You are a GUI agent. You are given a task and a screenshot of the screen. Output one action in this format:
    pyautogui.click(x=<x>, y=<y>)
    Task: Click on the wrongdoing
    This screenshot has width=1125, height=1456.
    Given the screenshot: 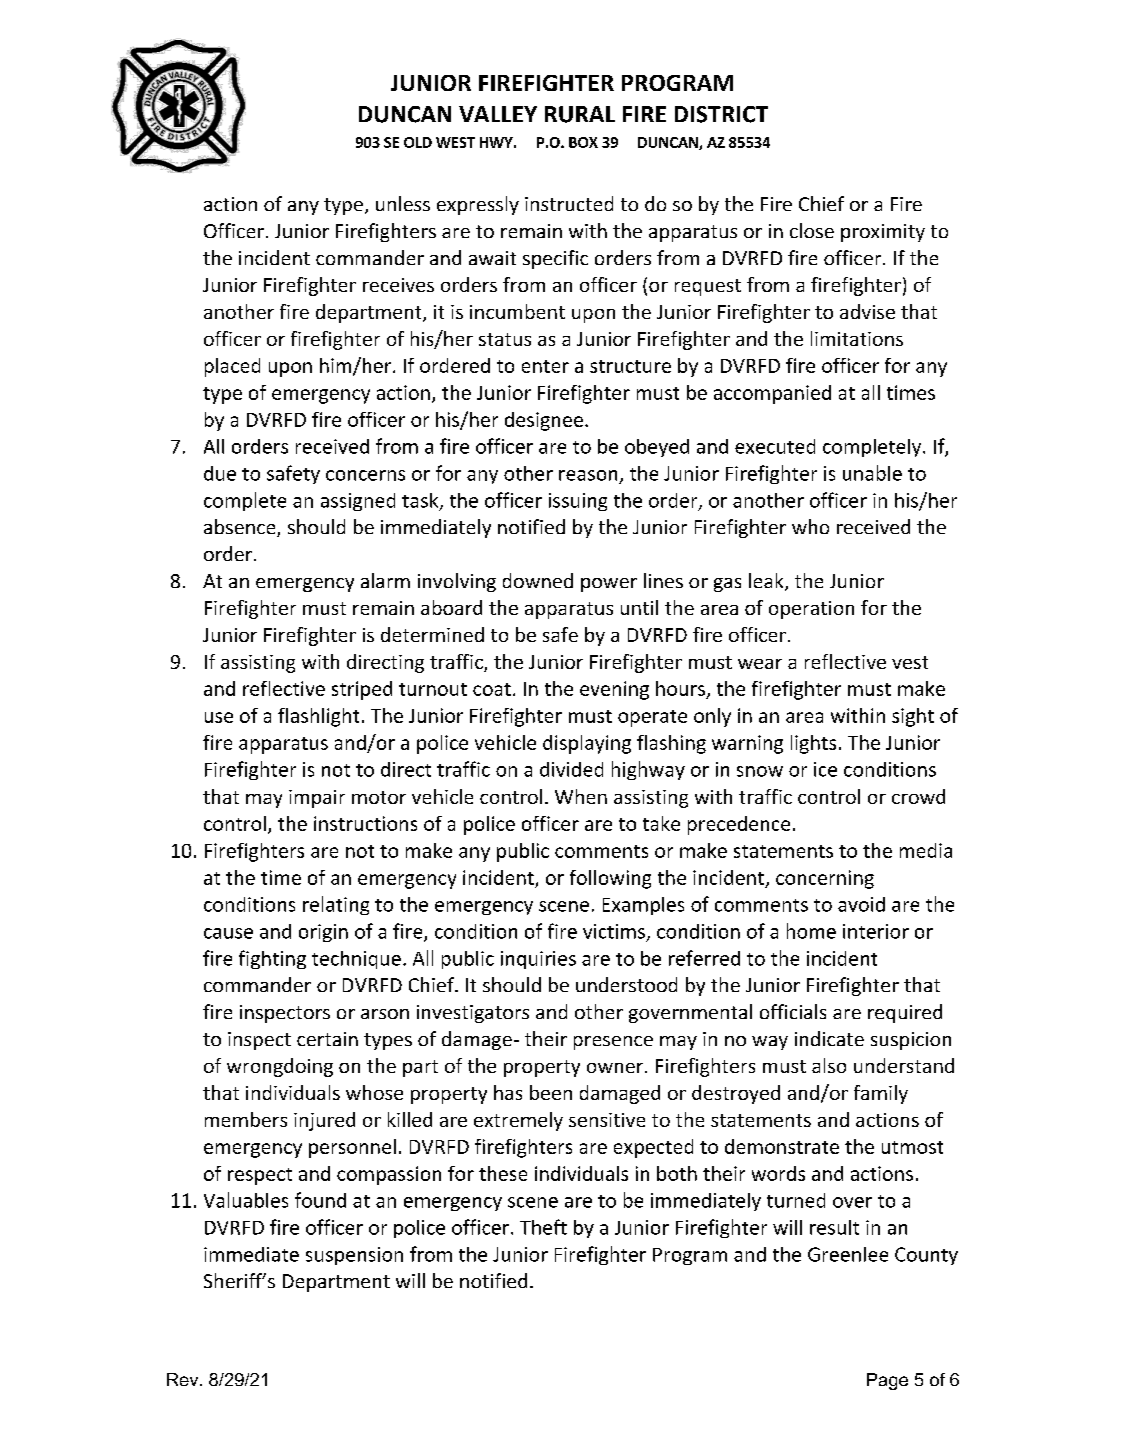 What is the action you would take?
    pyautogui.click(x=280, y=1067)
